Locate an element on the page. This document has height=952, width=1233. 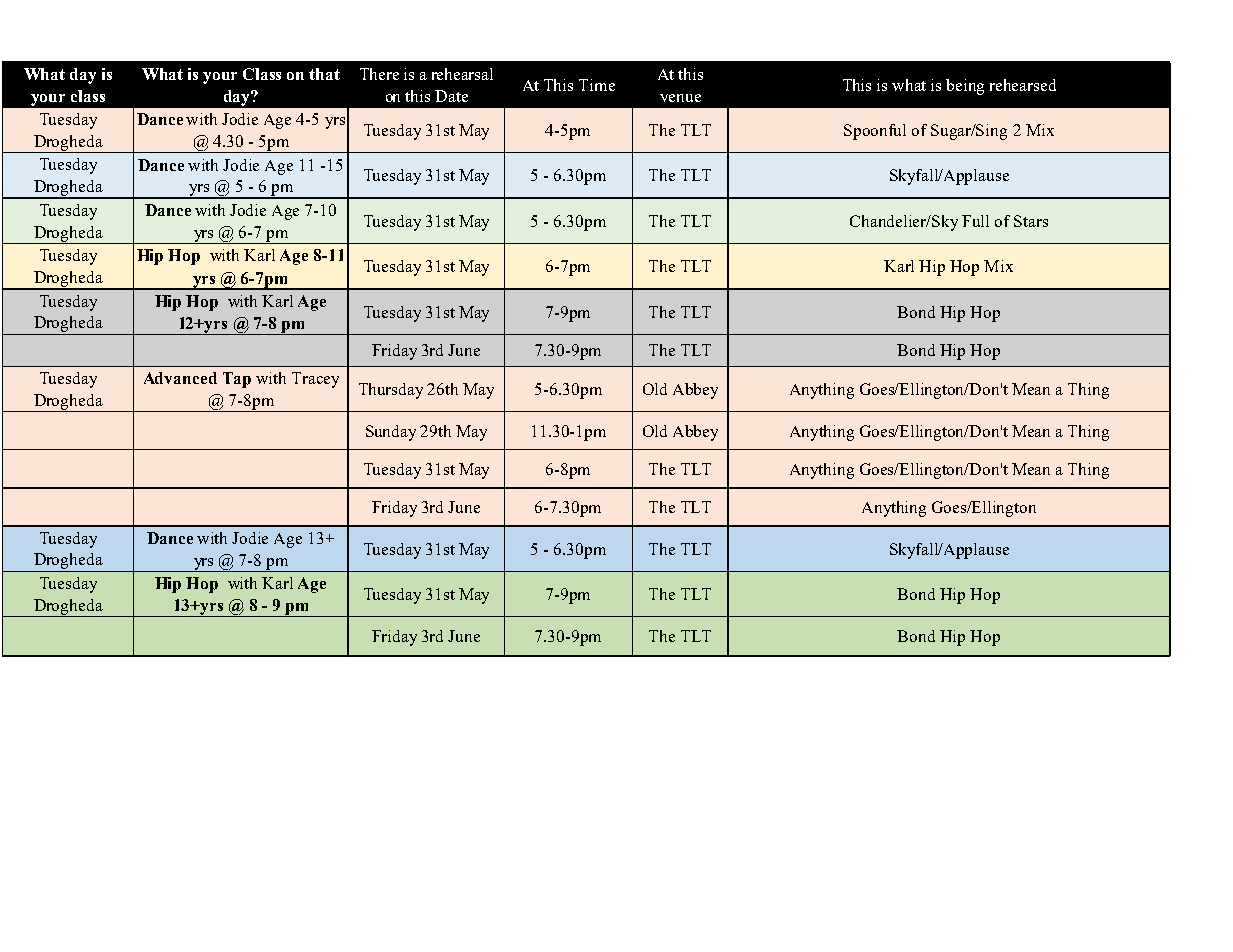
Time is located at coordinates (597, 85).
